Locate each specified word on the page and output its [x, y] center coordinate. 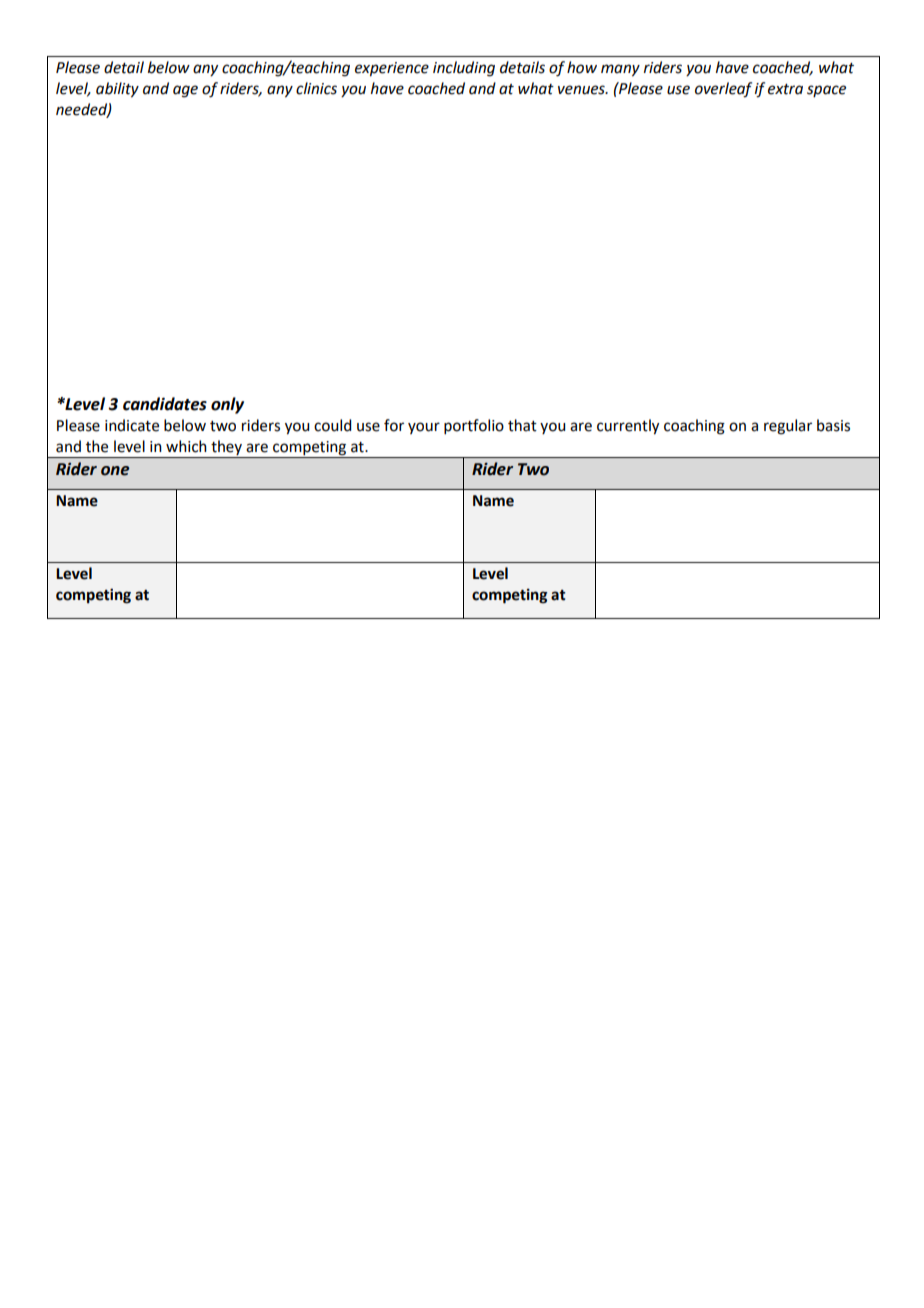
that [522, 425]
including [464, 69]
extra [785, 89]
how [582, 67]
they [226, 449]
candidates [165, 404]
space [826, 91]
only [227, 405]
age [185, 91]
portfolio [474, 426]
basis [833, 425]
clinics [316, 88]
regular [788, 427]
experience [392, 69]
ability [117, 90]
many [620, 70]
